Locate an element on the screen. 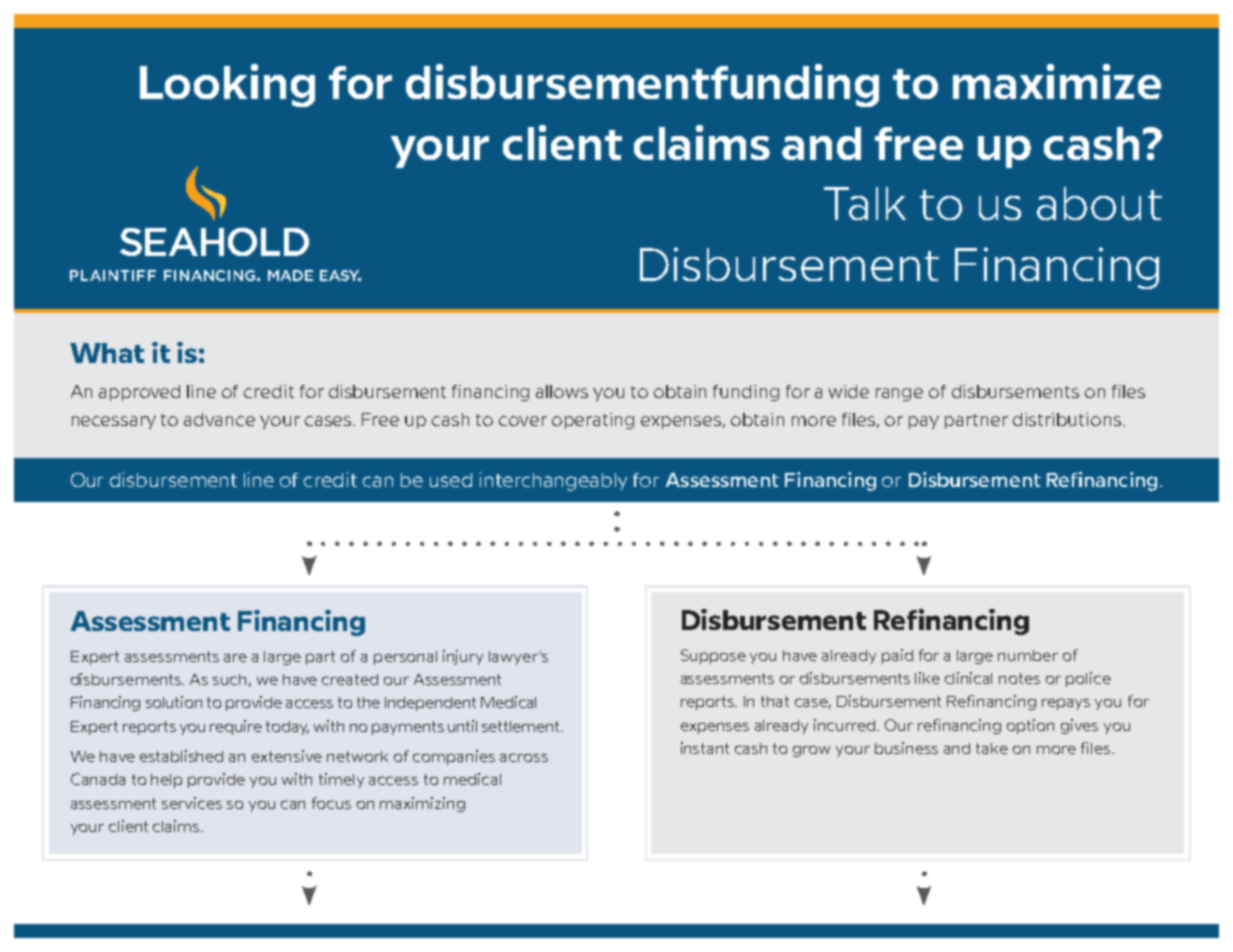 The image size is (1233, 952). maximize is located at coordinates (1057, 81).
